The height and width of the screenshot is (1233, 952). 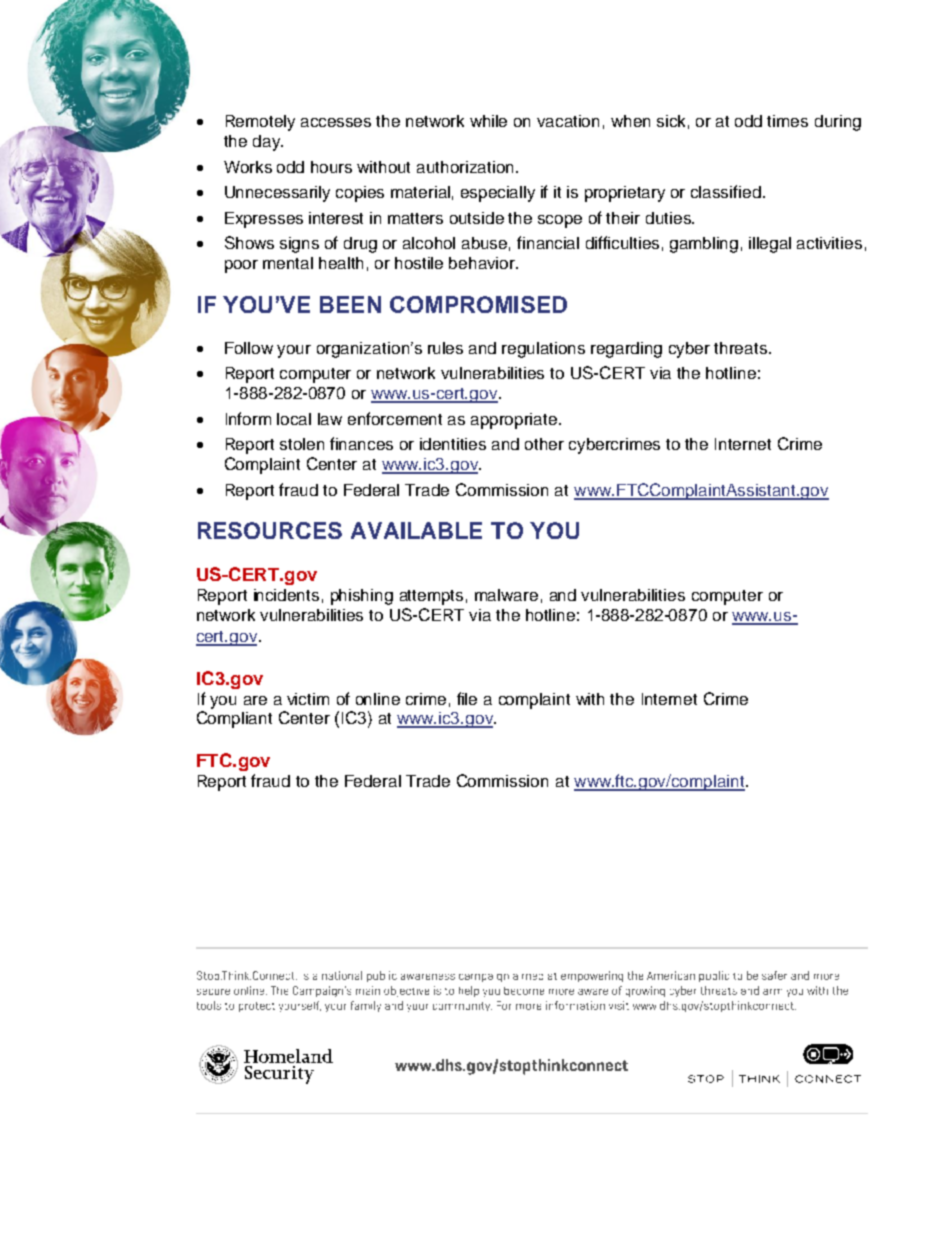 I want to click on malware, so click(x=506, y=595).
